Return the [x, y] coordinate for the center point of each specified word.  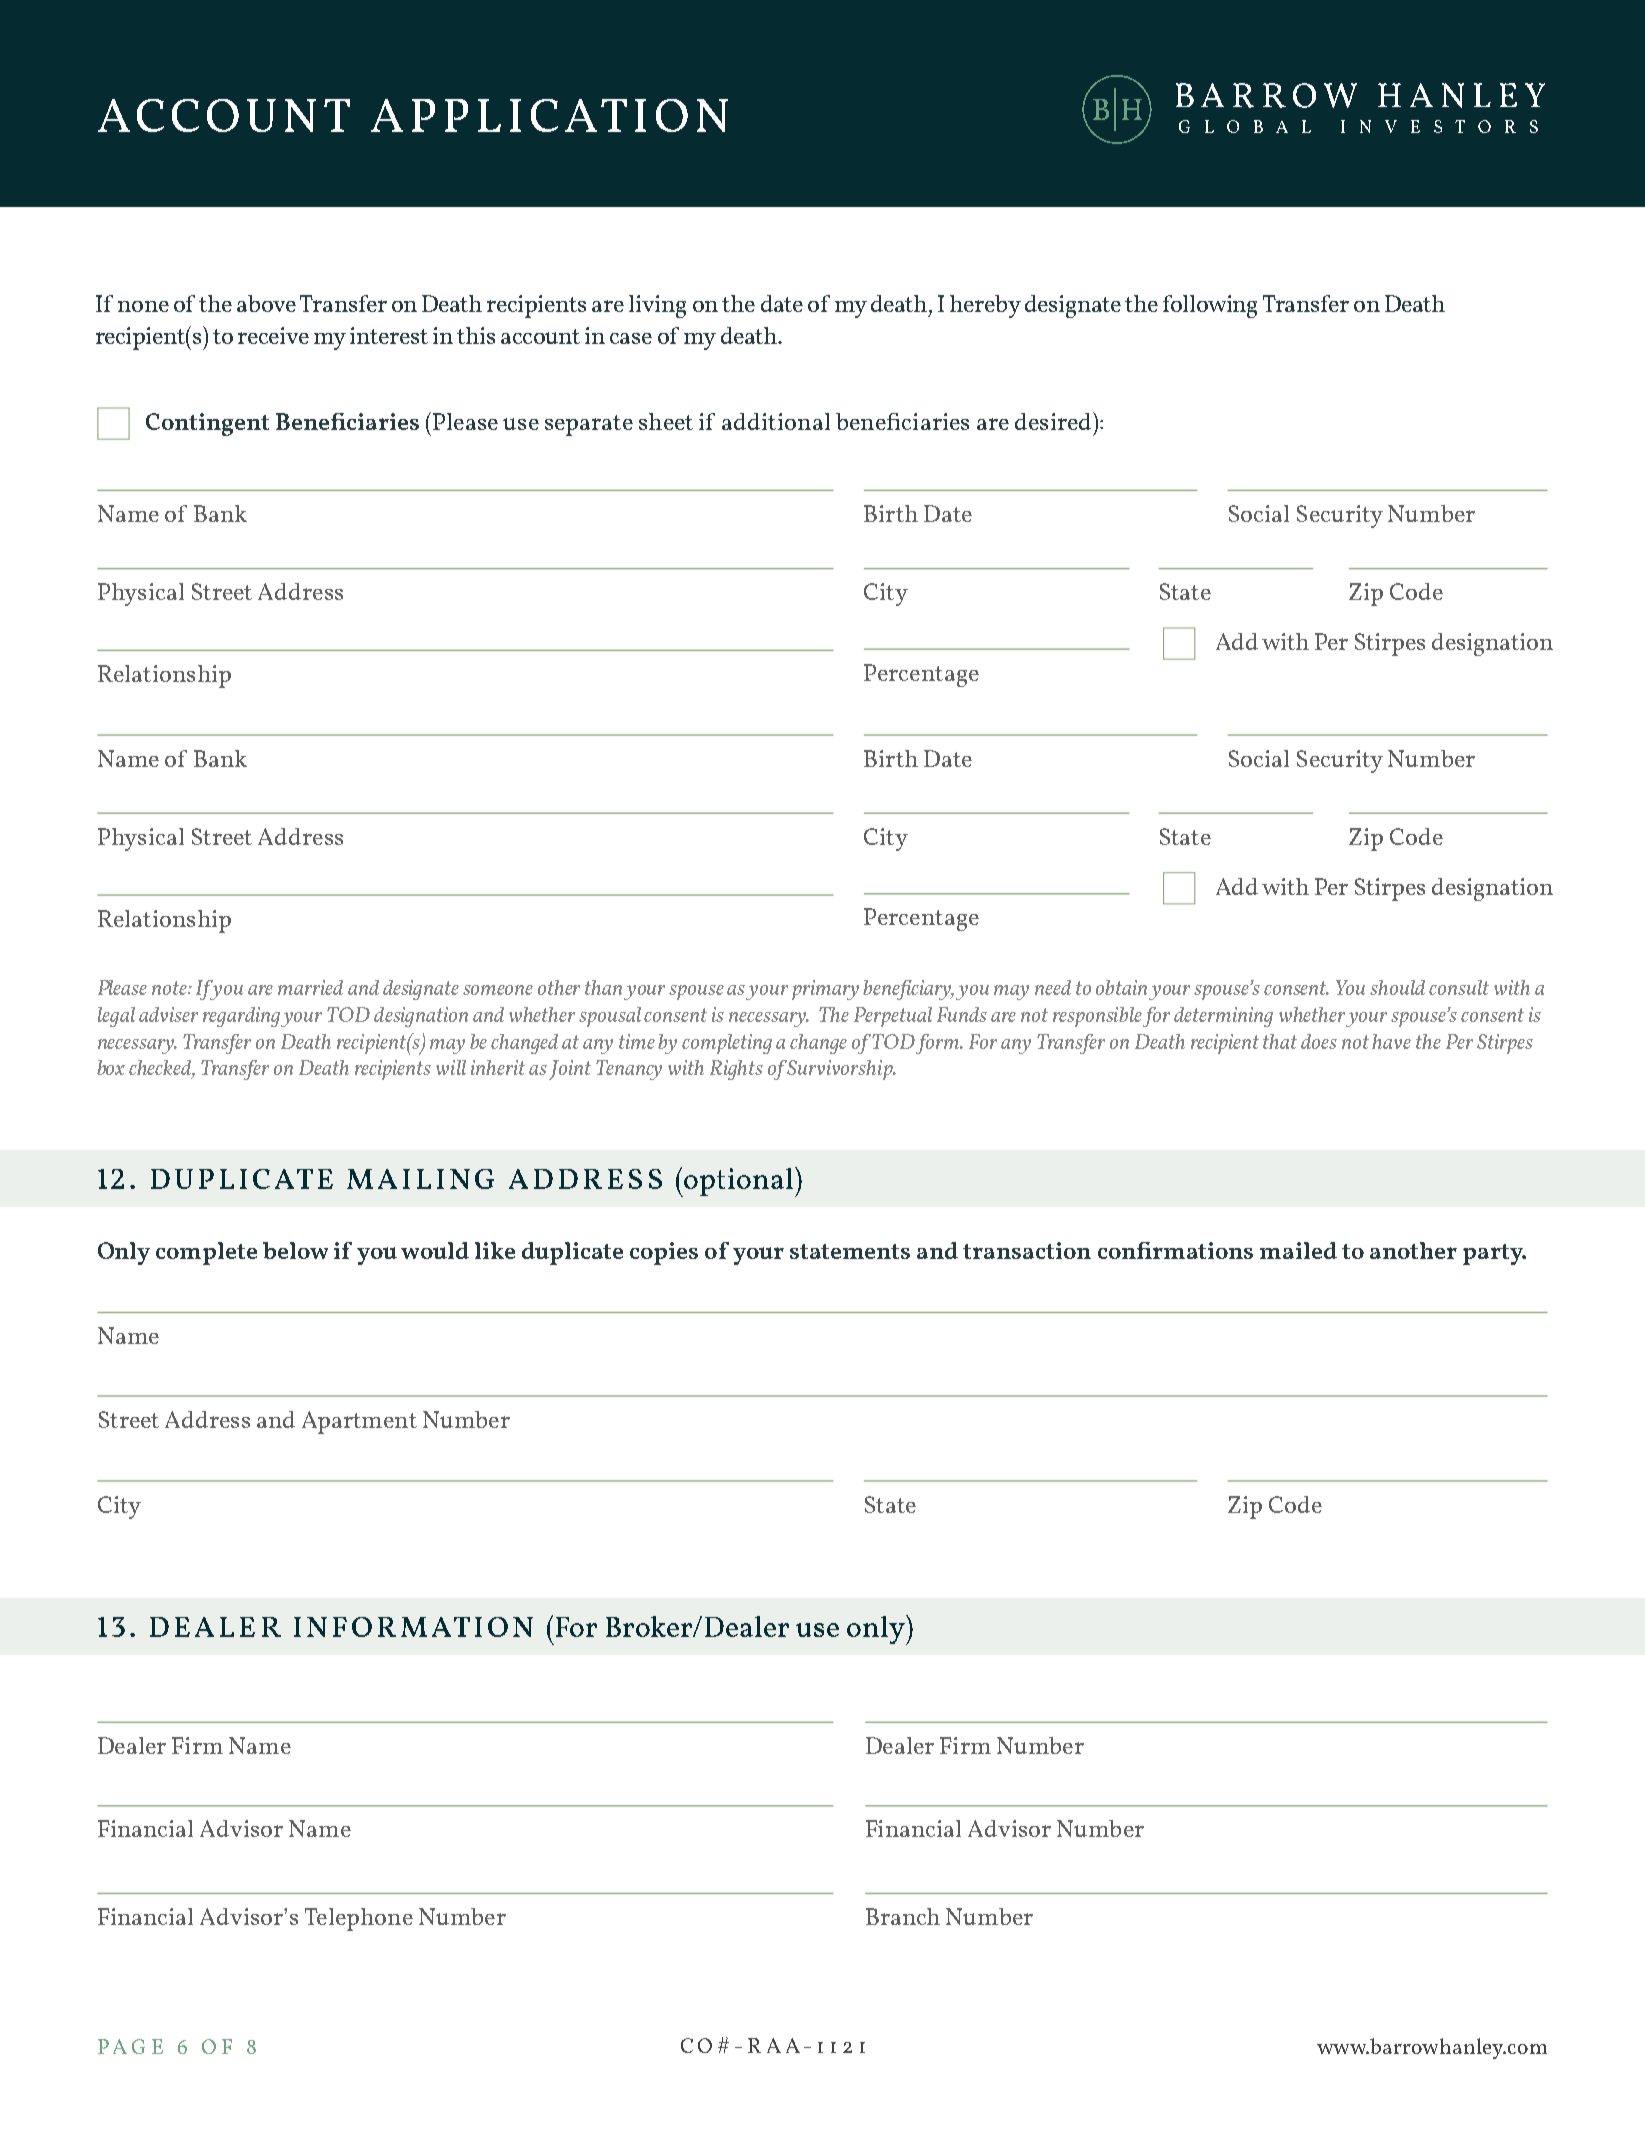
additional [776, 421]
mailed [1298, 1250]
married [310, 987]
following [1210, 306]
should [1397, 987]
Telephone [359, 1919]
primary [825, 990]
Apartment [359, 1422]
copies [664, 1253]
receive [273, 335]
